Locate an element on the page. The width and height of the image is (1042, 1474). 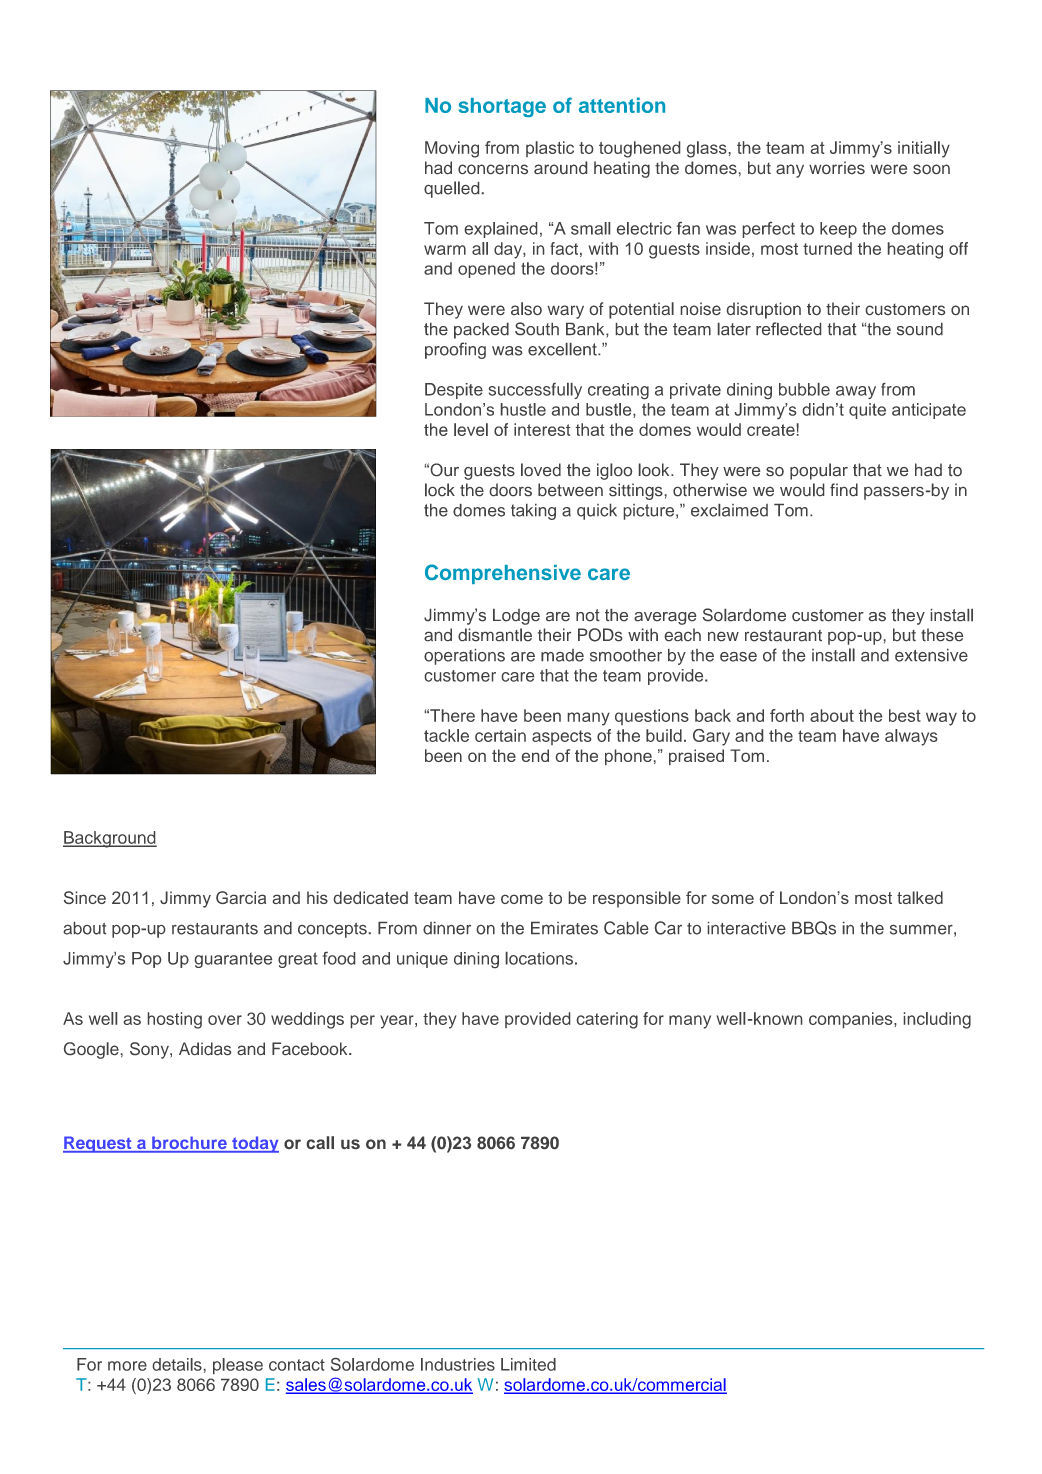
plastic is located at coordinates (550, 149).
